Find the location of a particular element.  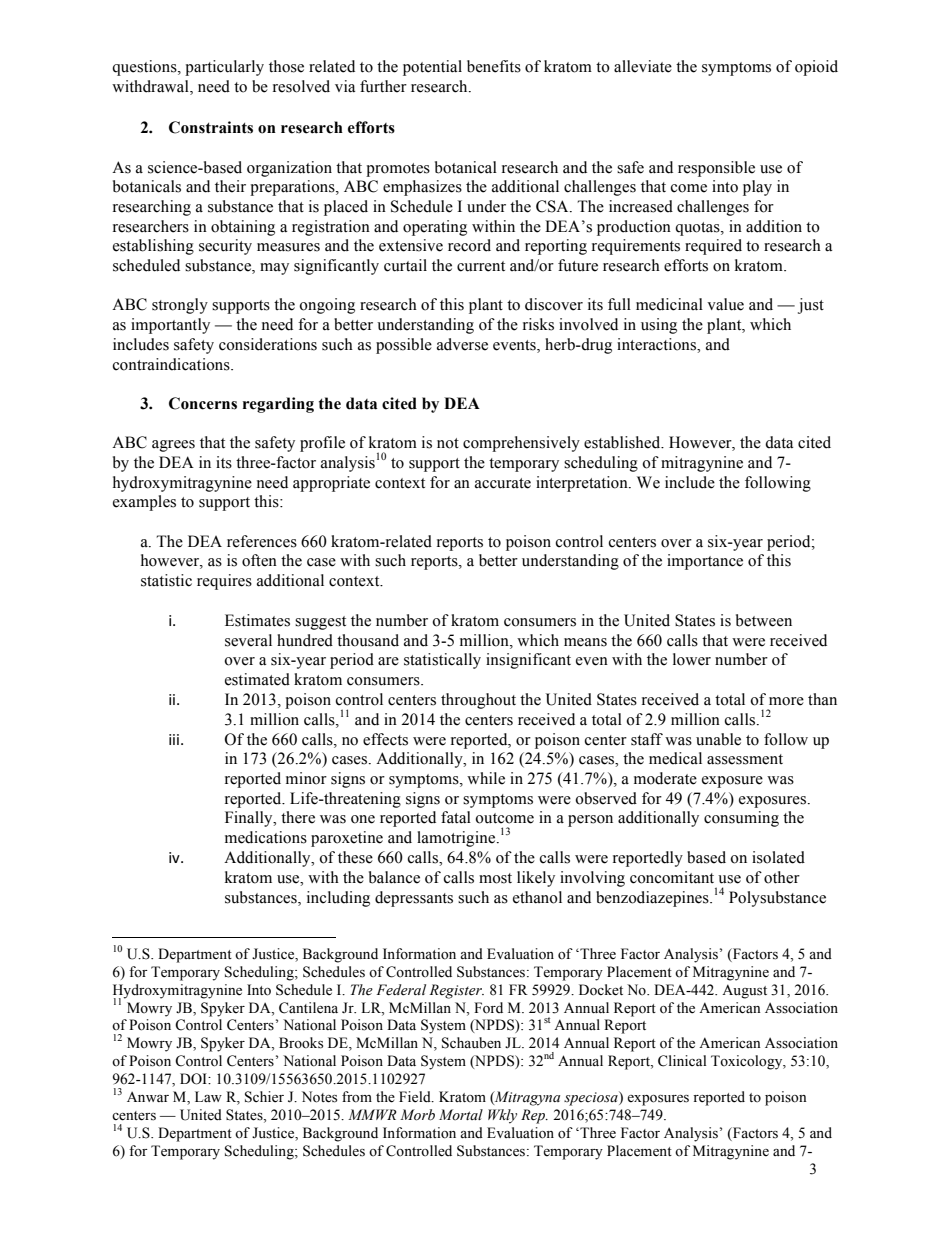

Clinical is located at coordinates (682, 1061).
